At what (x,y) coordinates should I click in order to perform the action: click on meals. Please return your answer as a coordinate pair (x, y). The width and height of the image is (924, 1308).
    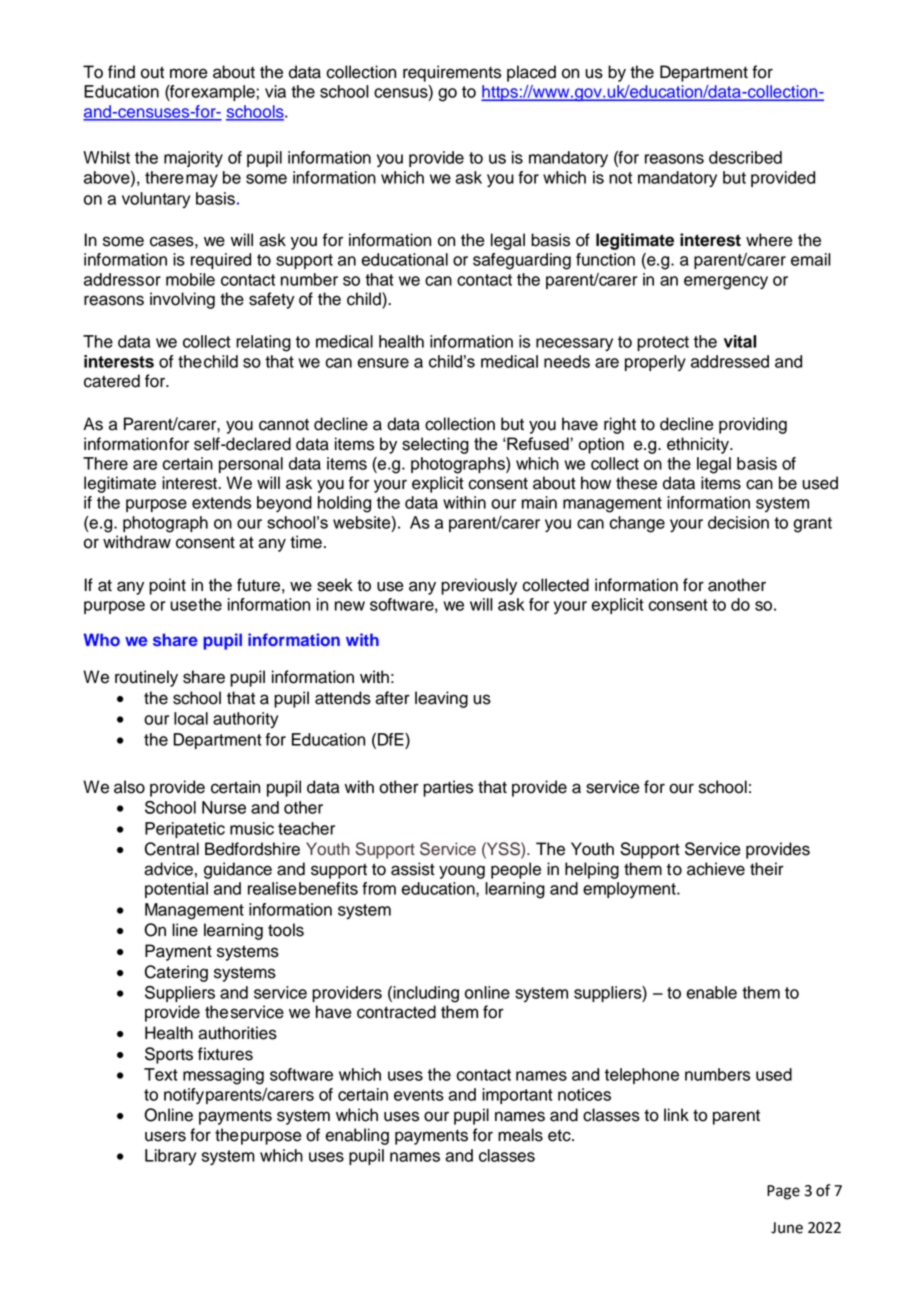
    Looking at the image, I should click on (520, 1135).
